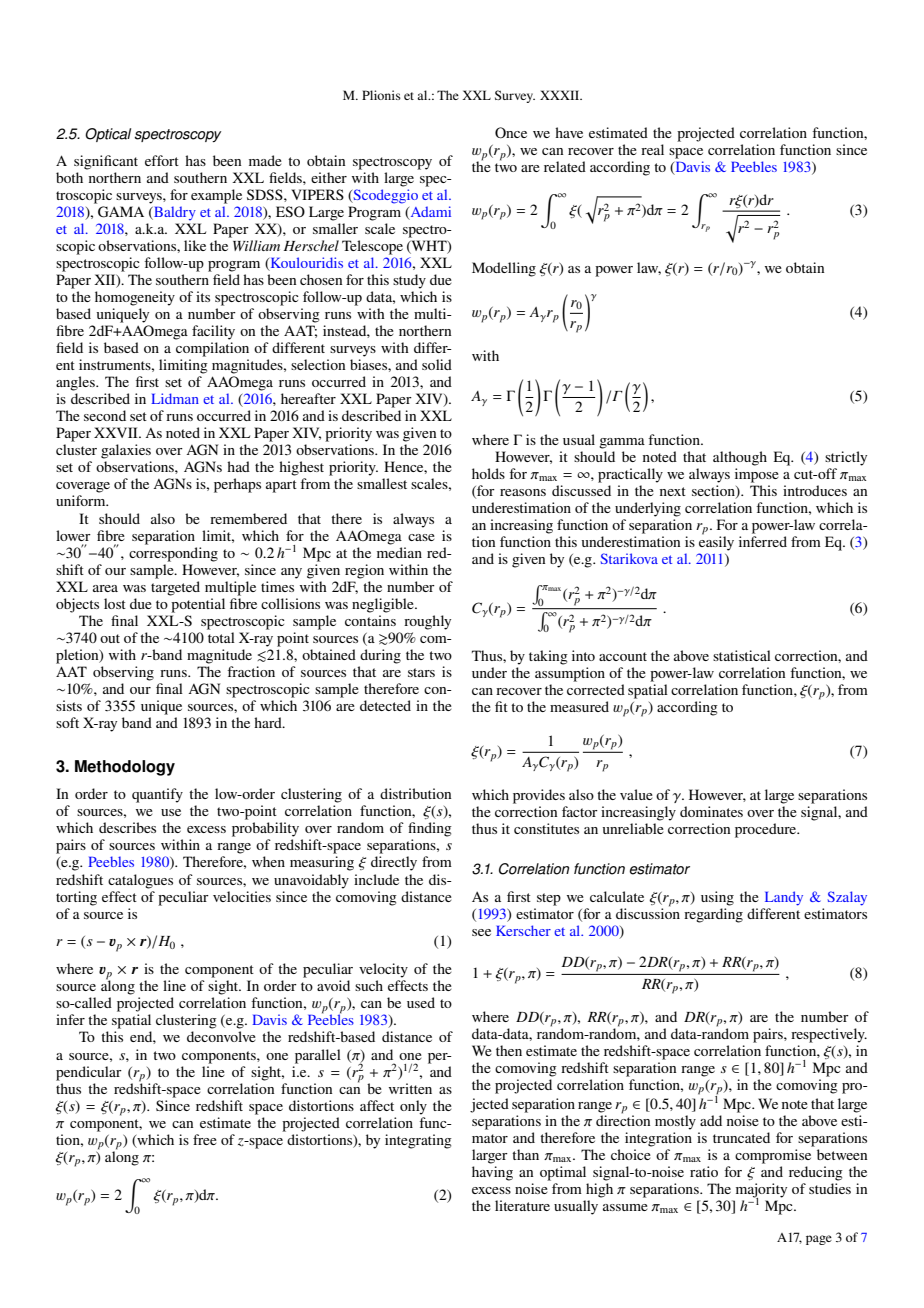 This image has height=1308, width=924. What do you see at coordinates (162, 160) in the image?
I see `effort` at bounding box center [162, 160].
